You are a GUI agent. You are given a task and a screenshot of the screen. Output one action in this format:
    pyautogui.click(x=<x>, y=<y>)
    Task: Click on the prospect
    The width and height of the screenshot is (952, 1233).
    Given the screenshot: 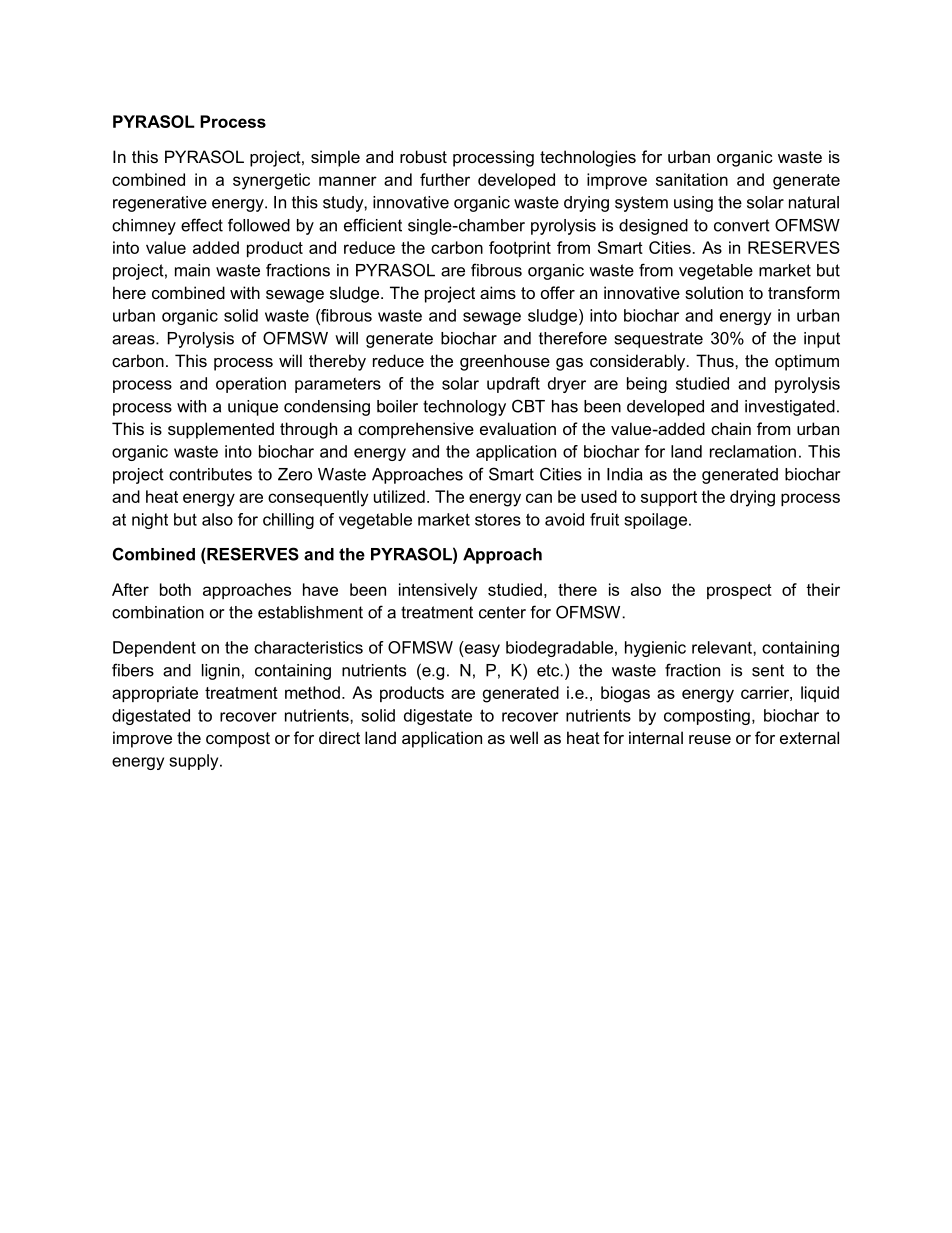 What is the action you would take?
    pyautogui.click(x=739, y=591)
